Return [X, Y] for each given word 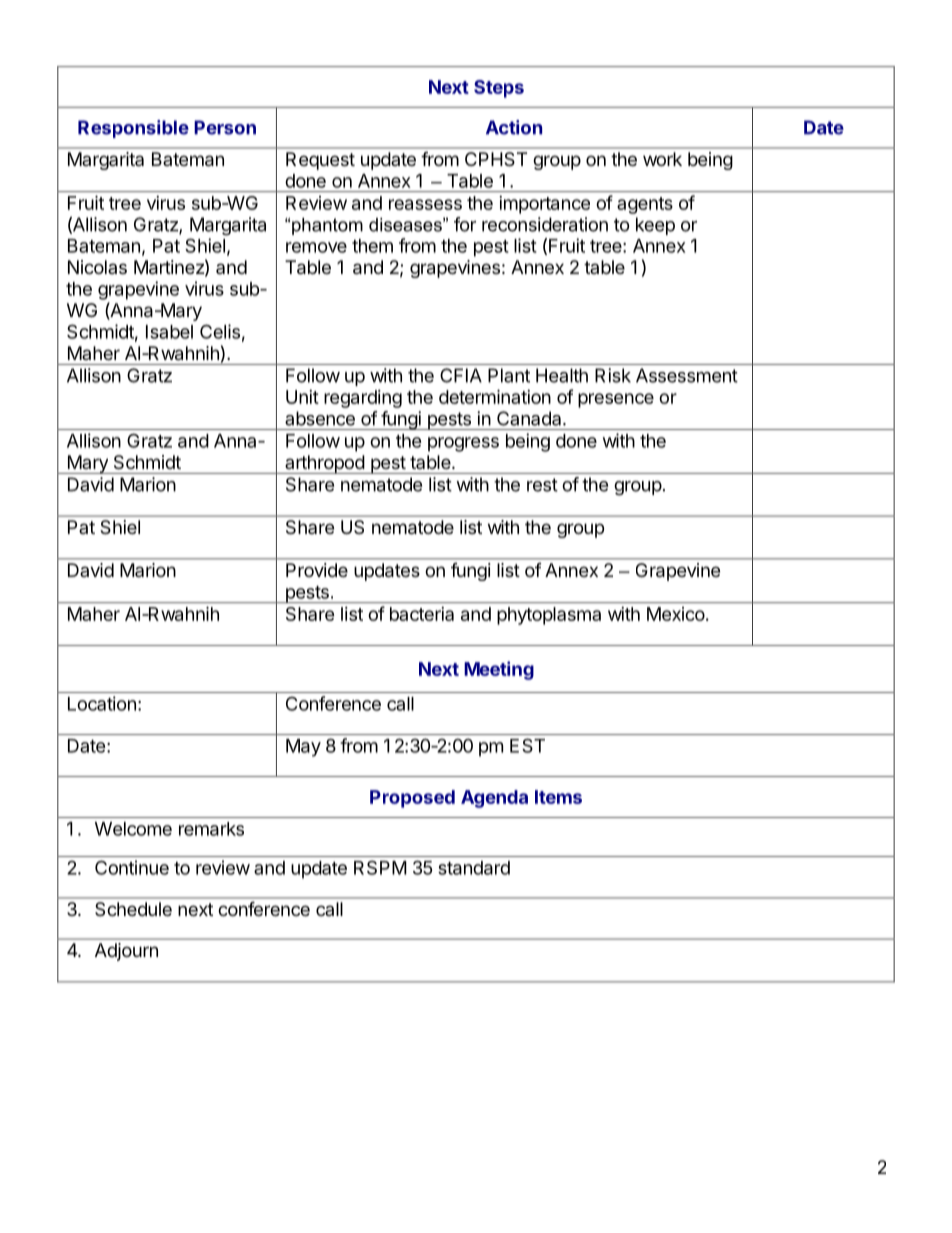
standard [474, 868]
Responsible [133, 129]
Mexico [676, 614]
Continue [132, 867]
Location [102, 703]
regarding [363, 399]
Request [320, 161]
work [662, 159]
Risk [613, 375]
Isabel [169, 332]
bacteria [422, 614]
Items [558, 797]
